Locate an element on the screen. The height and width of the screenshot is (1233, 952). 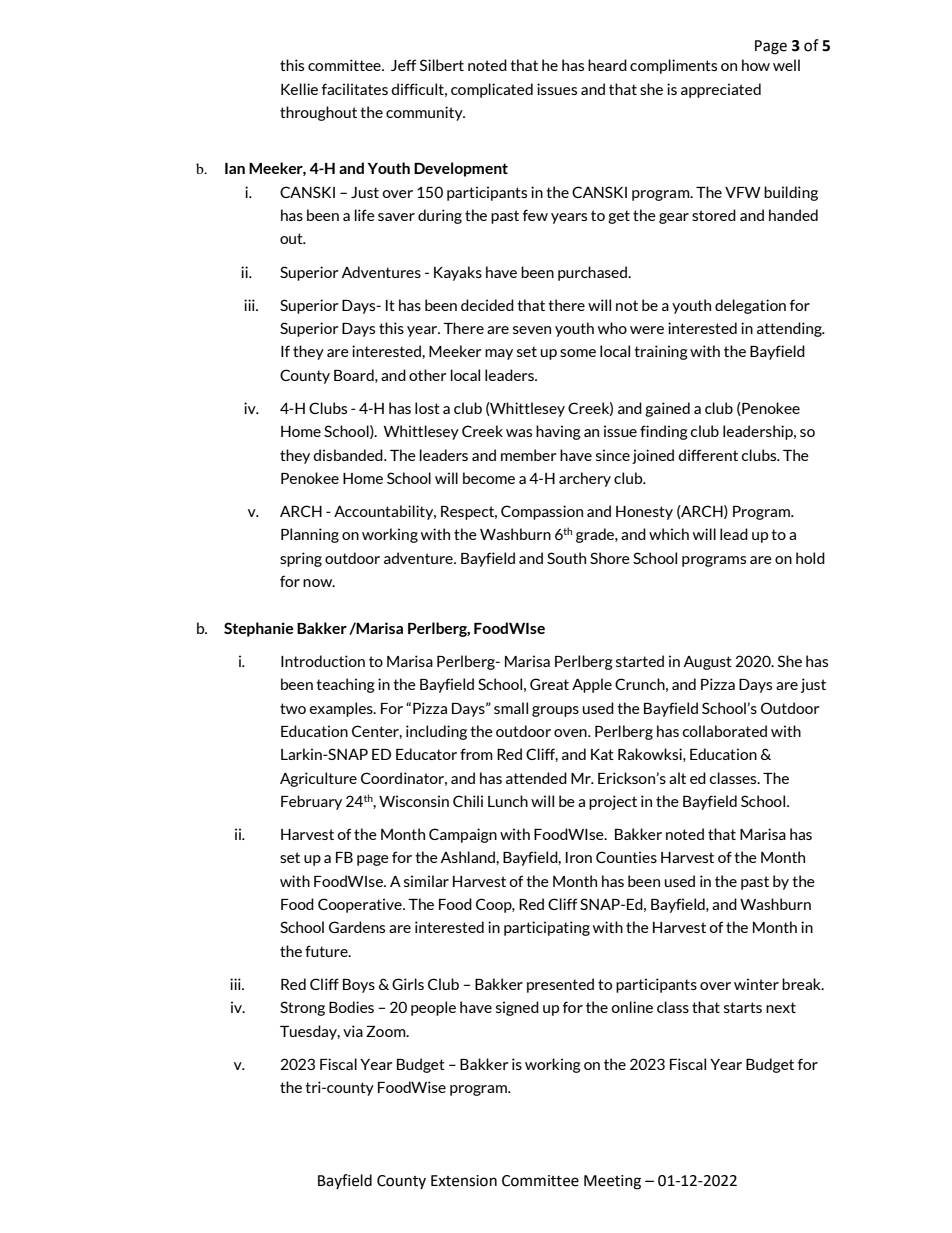
member is located at coordinates (529, 455).
